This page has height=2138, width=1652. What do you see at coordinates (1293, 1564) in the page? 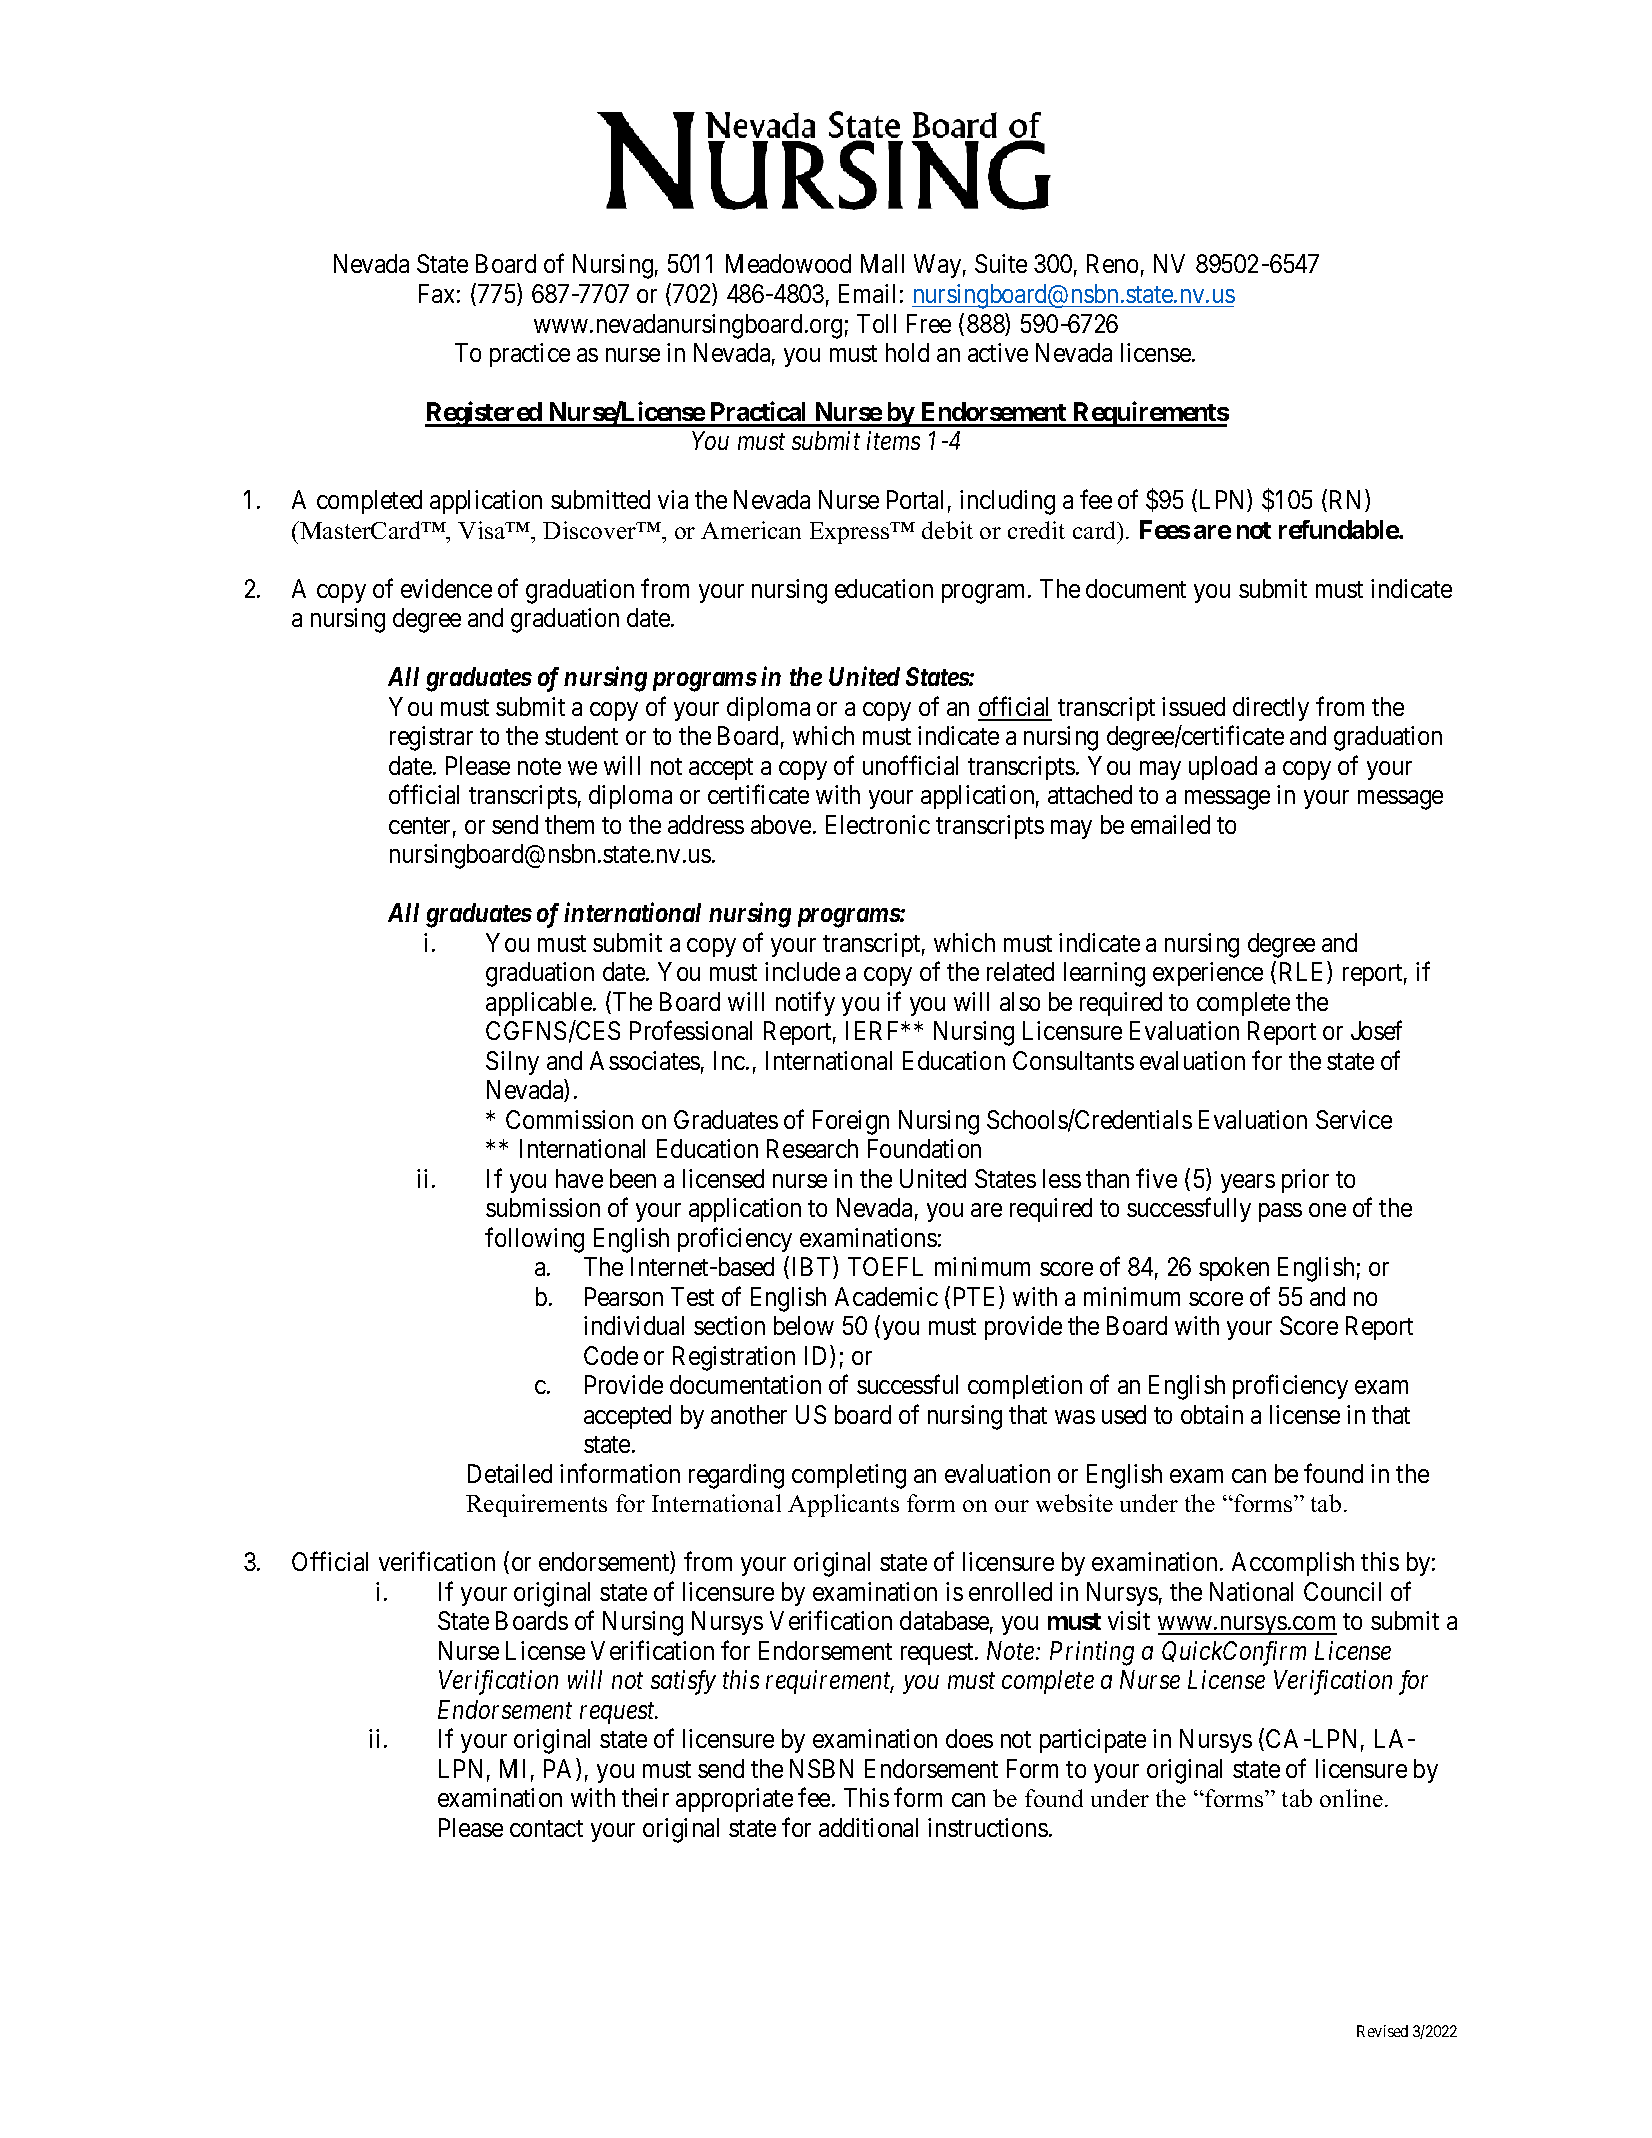
I see `Accomplish` at bounding box center [1293, 1564].
